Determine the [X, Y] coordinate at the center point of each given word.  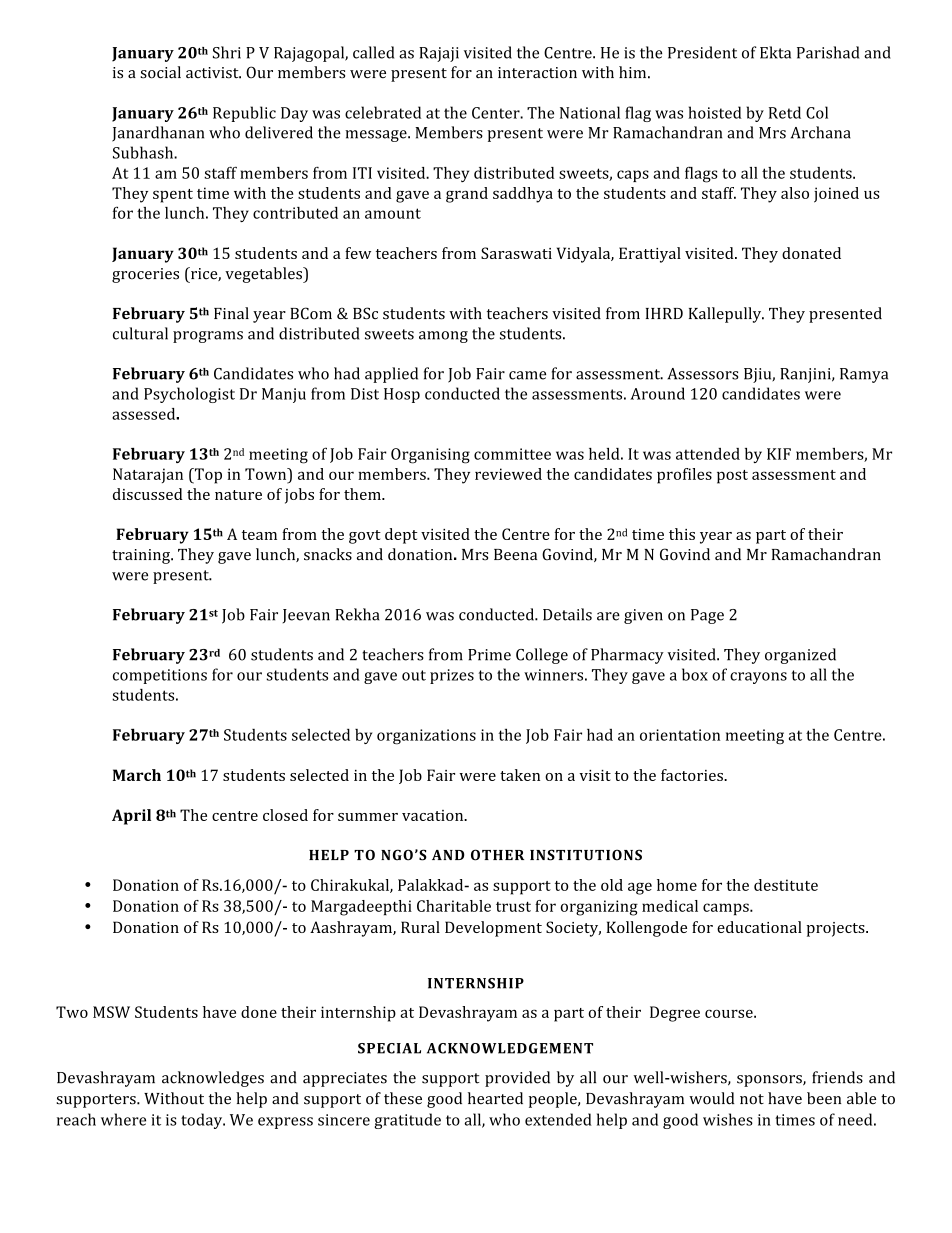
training [142, 556]
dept [401, 536]
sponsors [770, 1081]
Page [707, 616]
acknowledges [213, 1079]
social [160, 72]
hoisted [715, 112]
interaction [537, 73]
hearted [495, 1098]
